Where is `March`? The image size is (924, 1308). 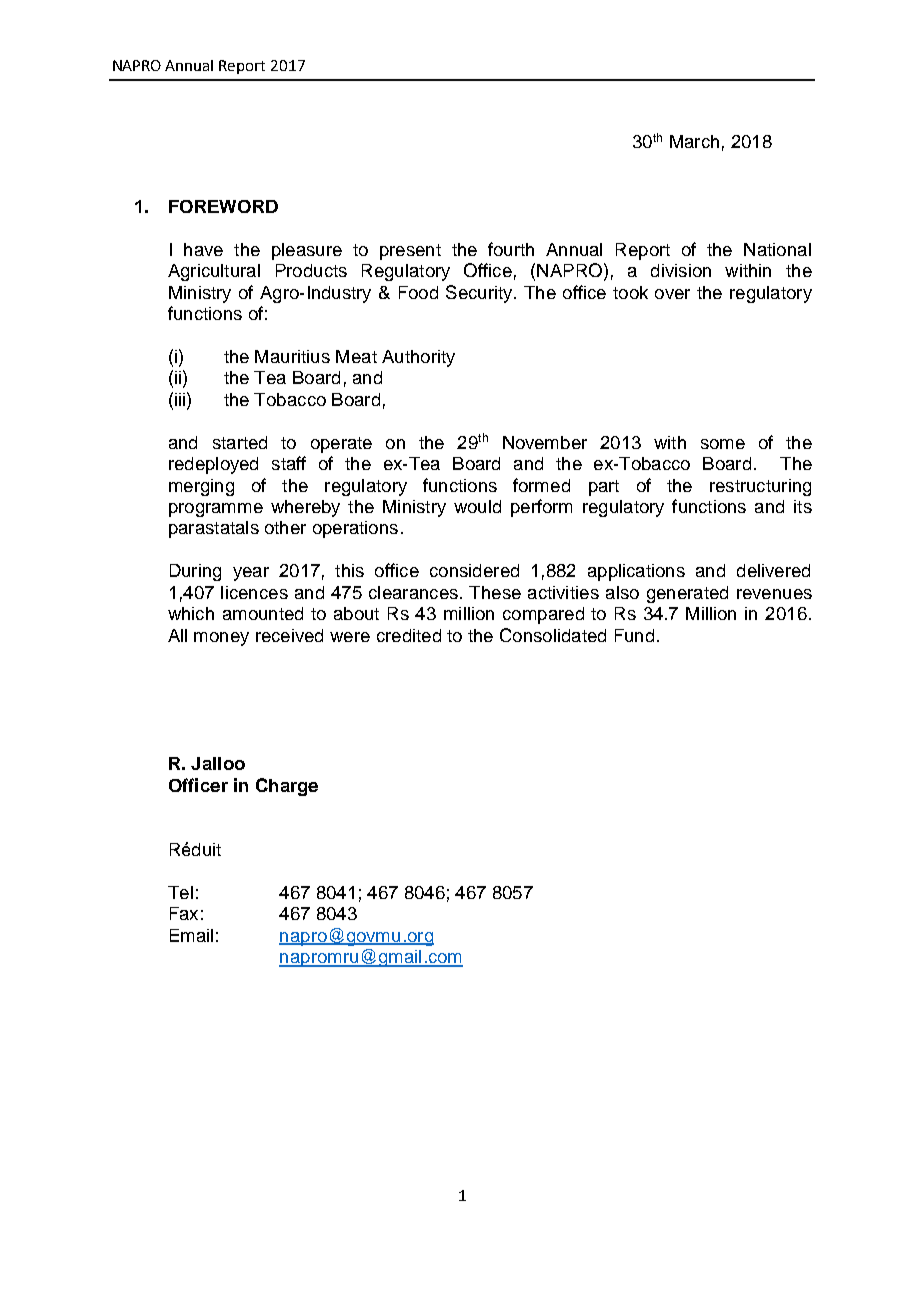
March is located at coordinates (694, 141).
